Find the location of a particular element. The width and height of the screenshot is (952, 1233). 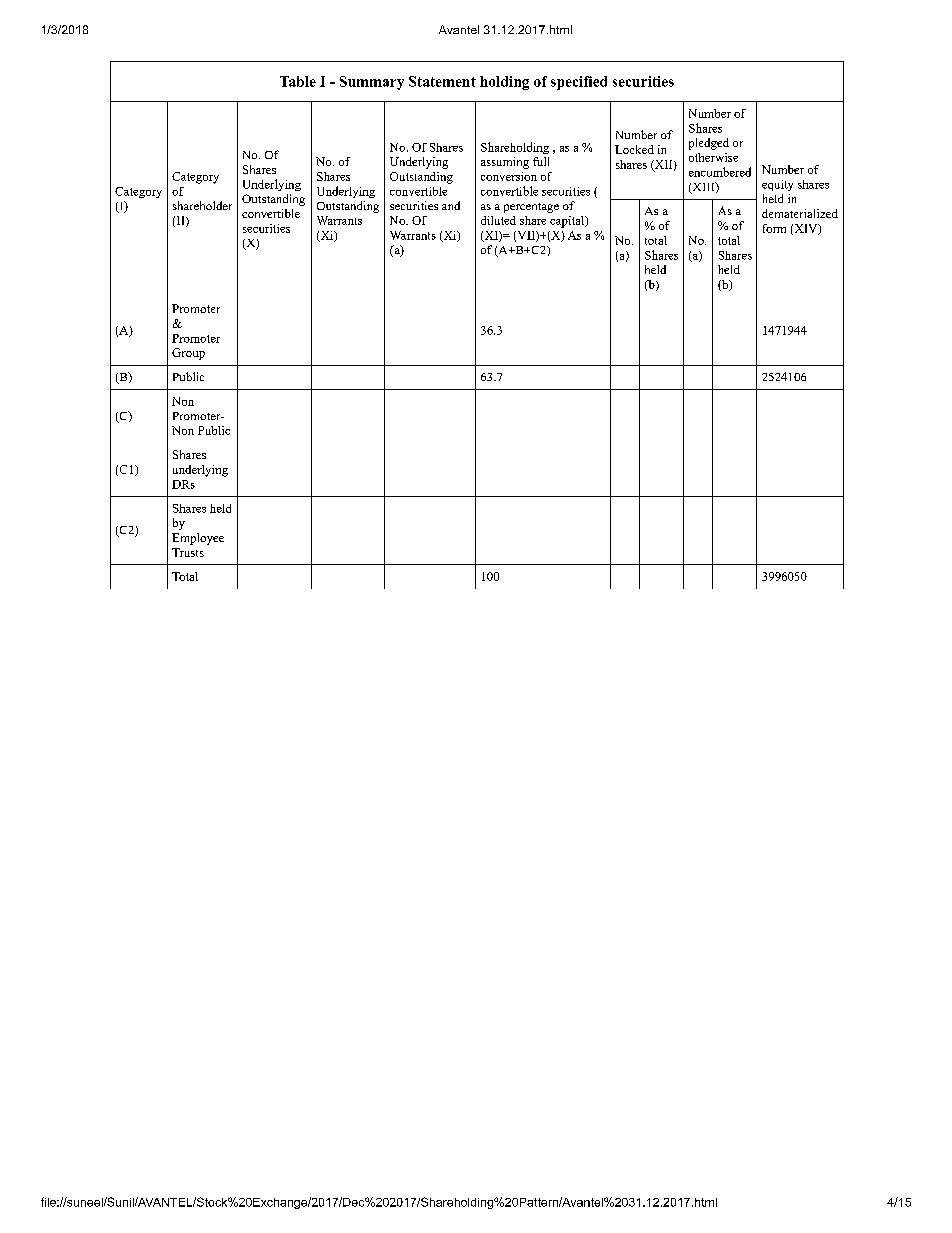

form is located at coordinates (774, 228).
